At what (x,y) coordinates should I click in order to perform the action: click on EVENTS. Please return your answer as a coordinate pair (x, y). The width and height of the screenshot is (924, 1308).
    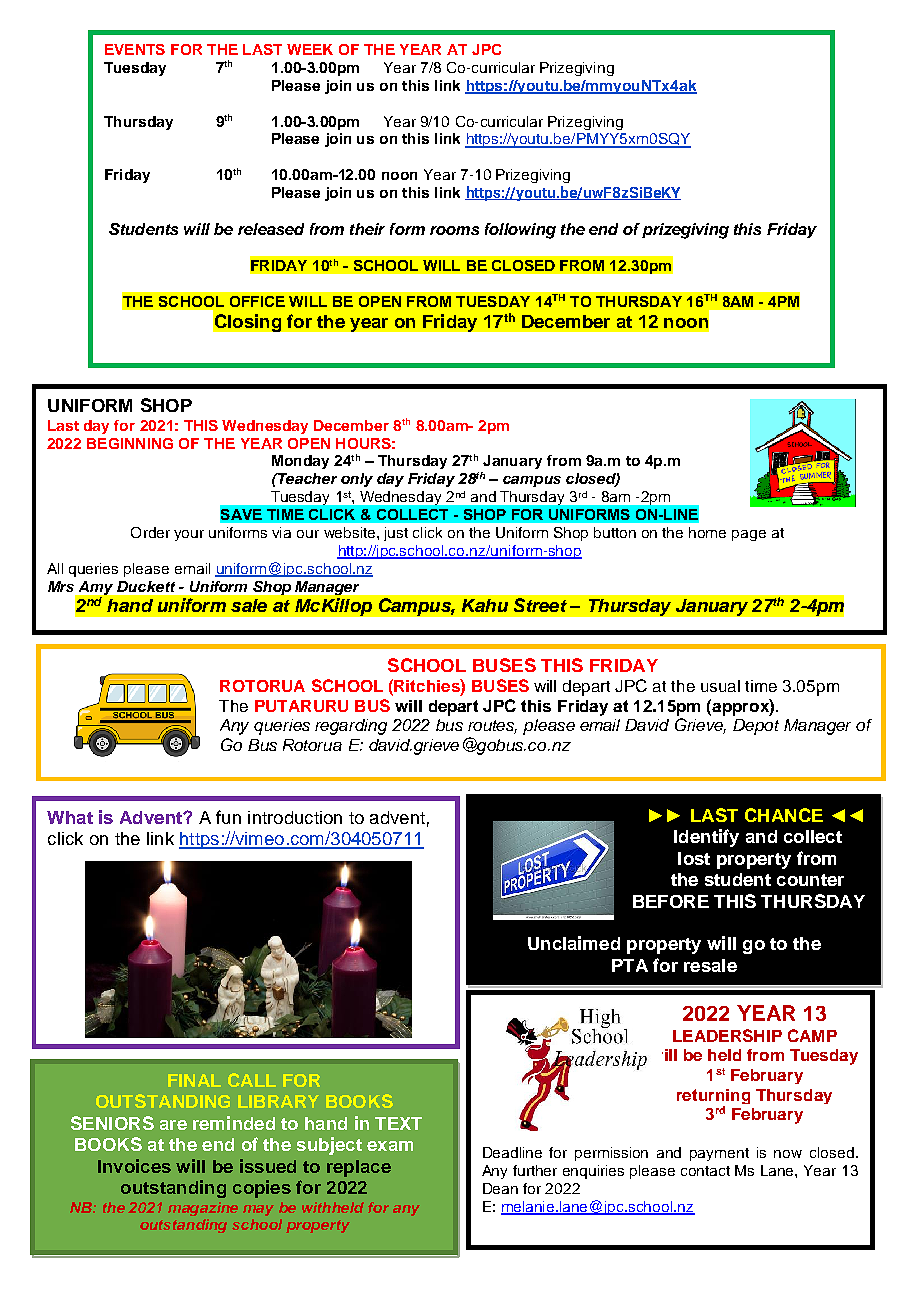
    Looking at the image, I should click on (135, 49).
